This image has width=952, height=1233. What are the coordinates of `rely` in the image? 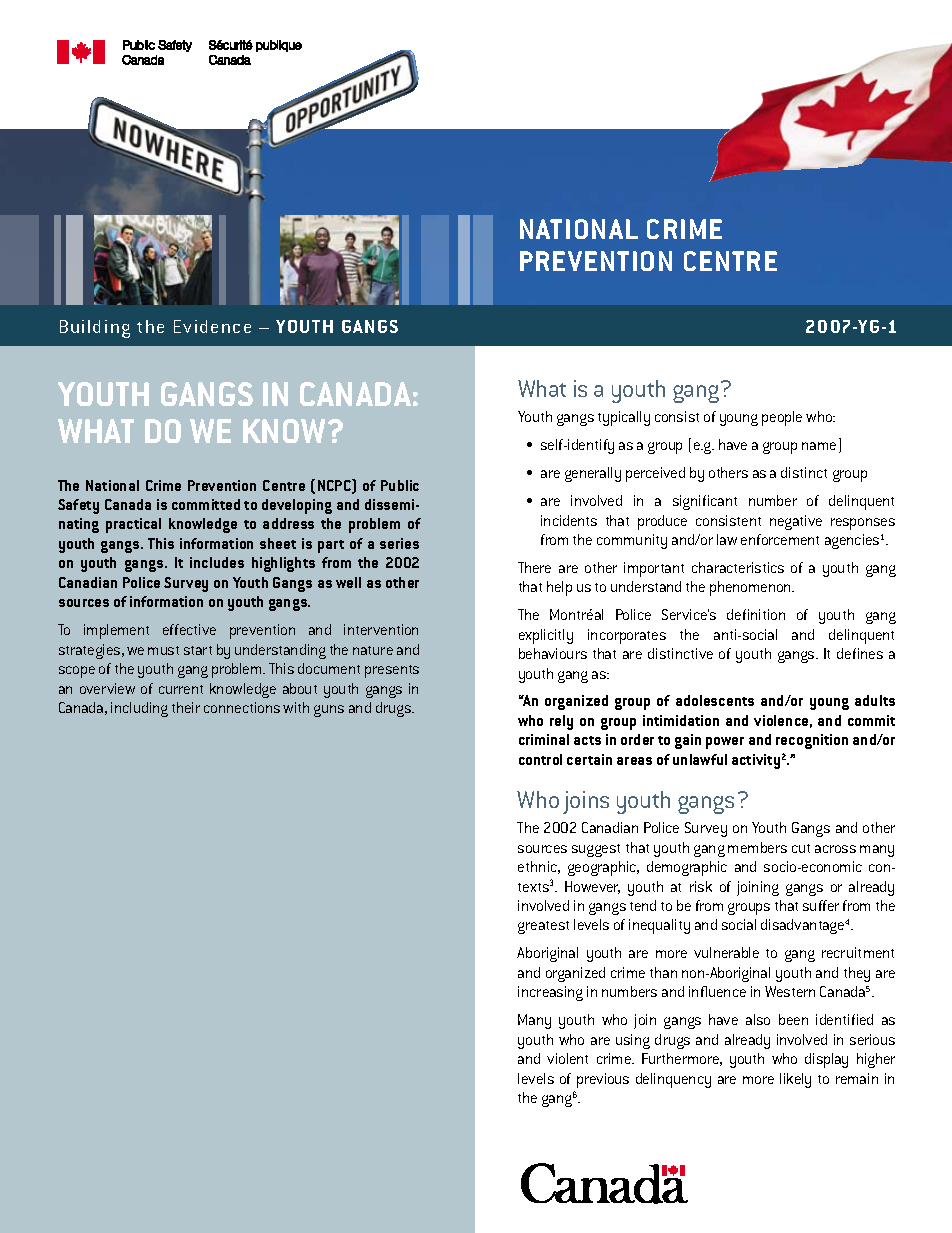 It's located at (561, 722).
